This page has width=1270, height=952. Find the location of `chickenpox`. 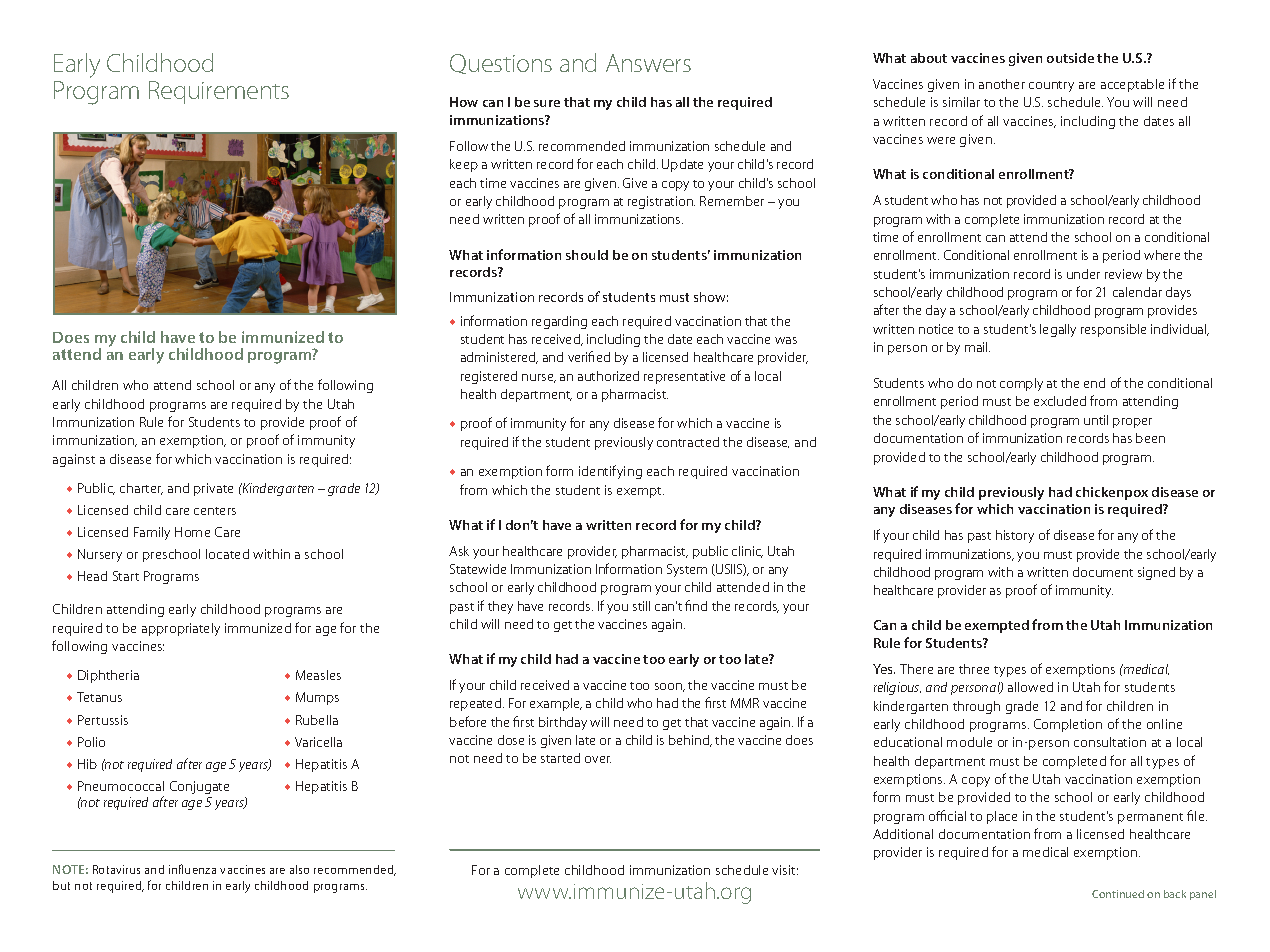

chickenpox is located at coordinates (1112, 493).
